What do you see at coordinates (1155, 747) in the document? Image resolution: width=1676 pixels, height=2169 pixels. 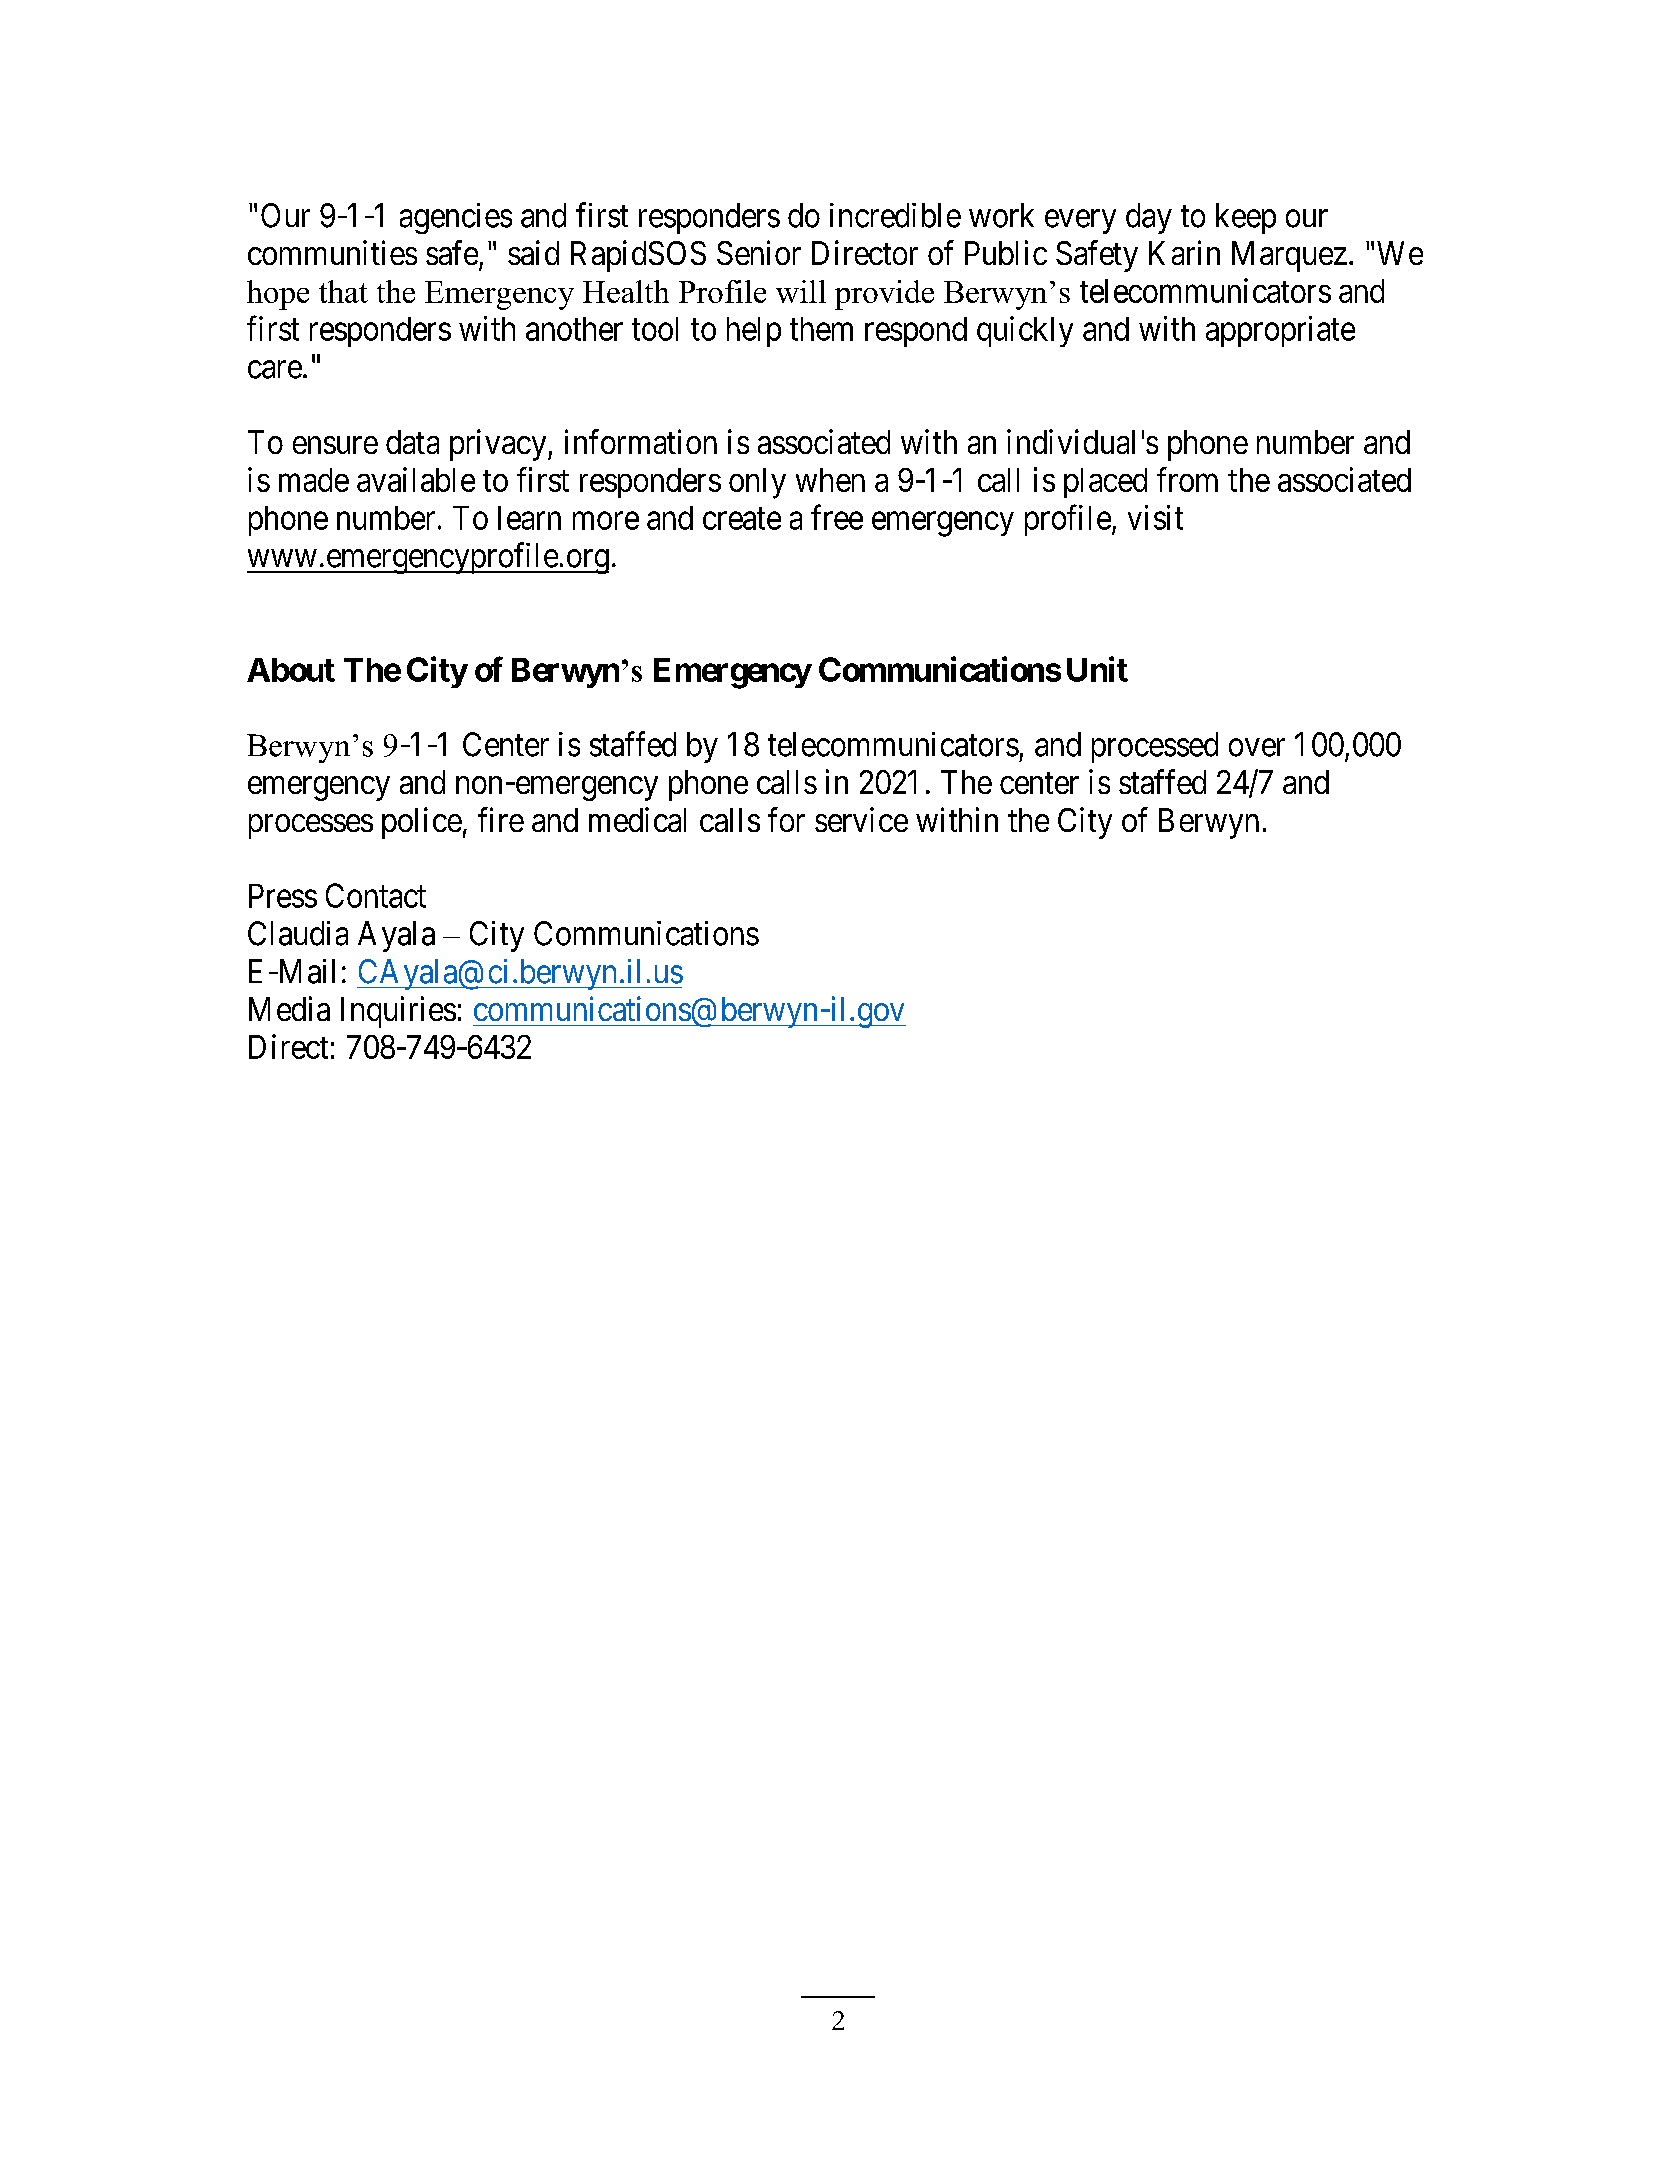 I see `processed` at bounding box center [1155, 747].
